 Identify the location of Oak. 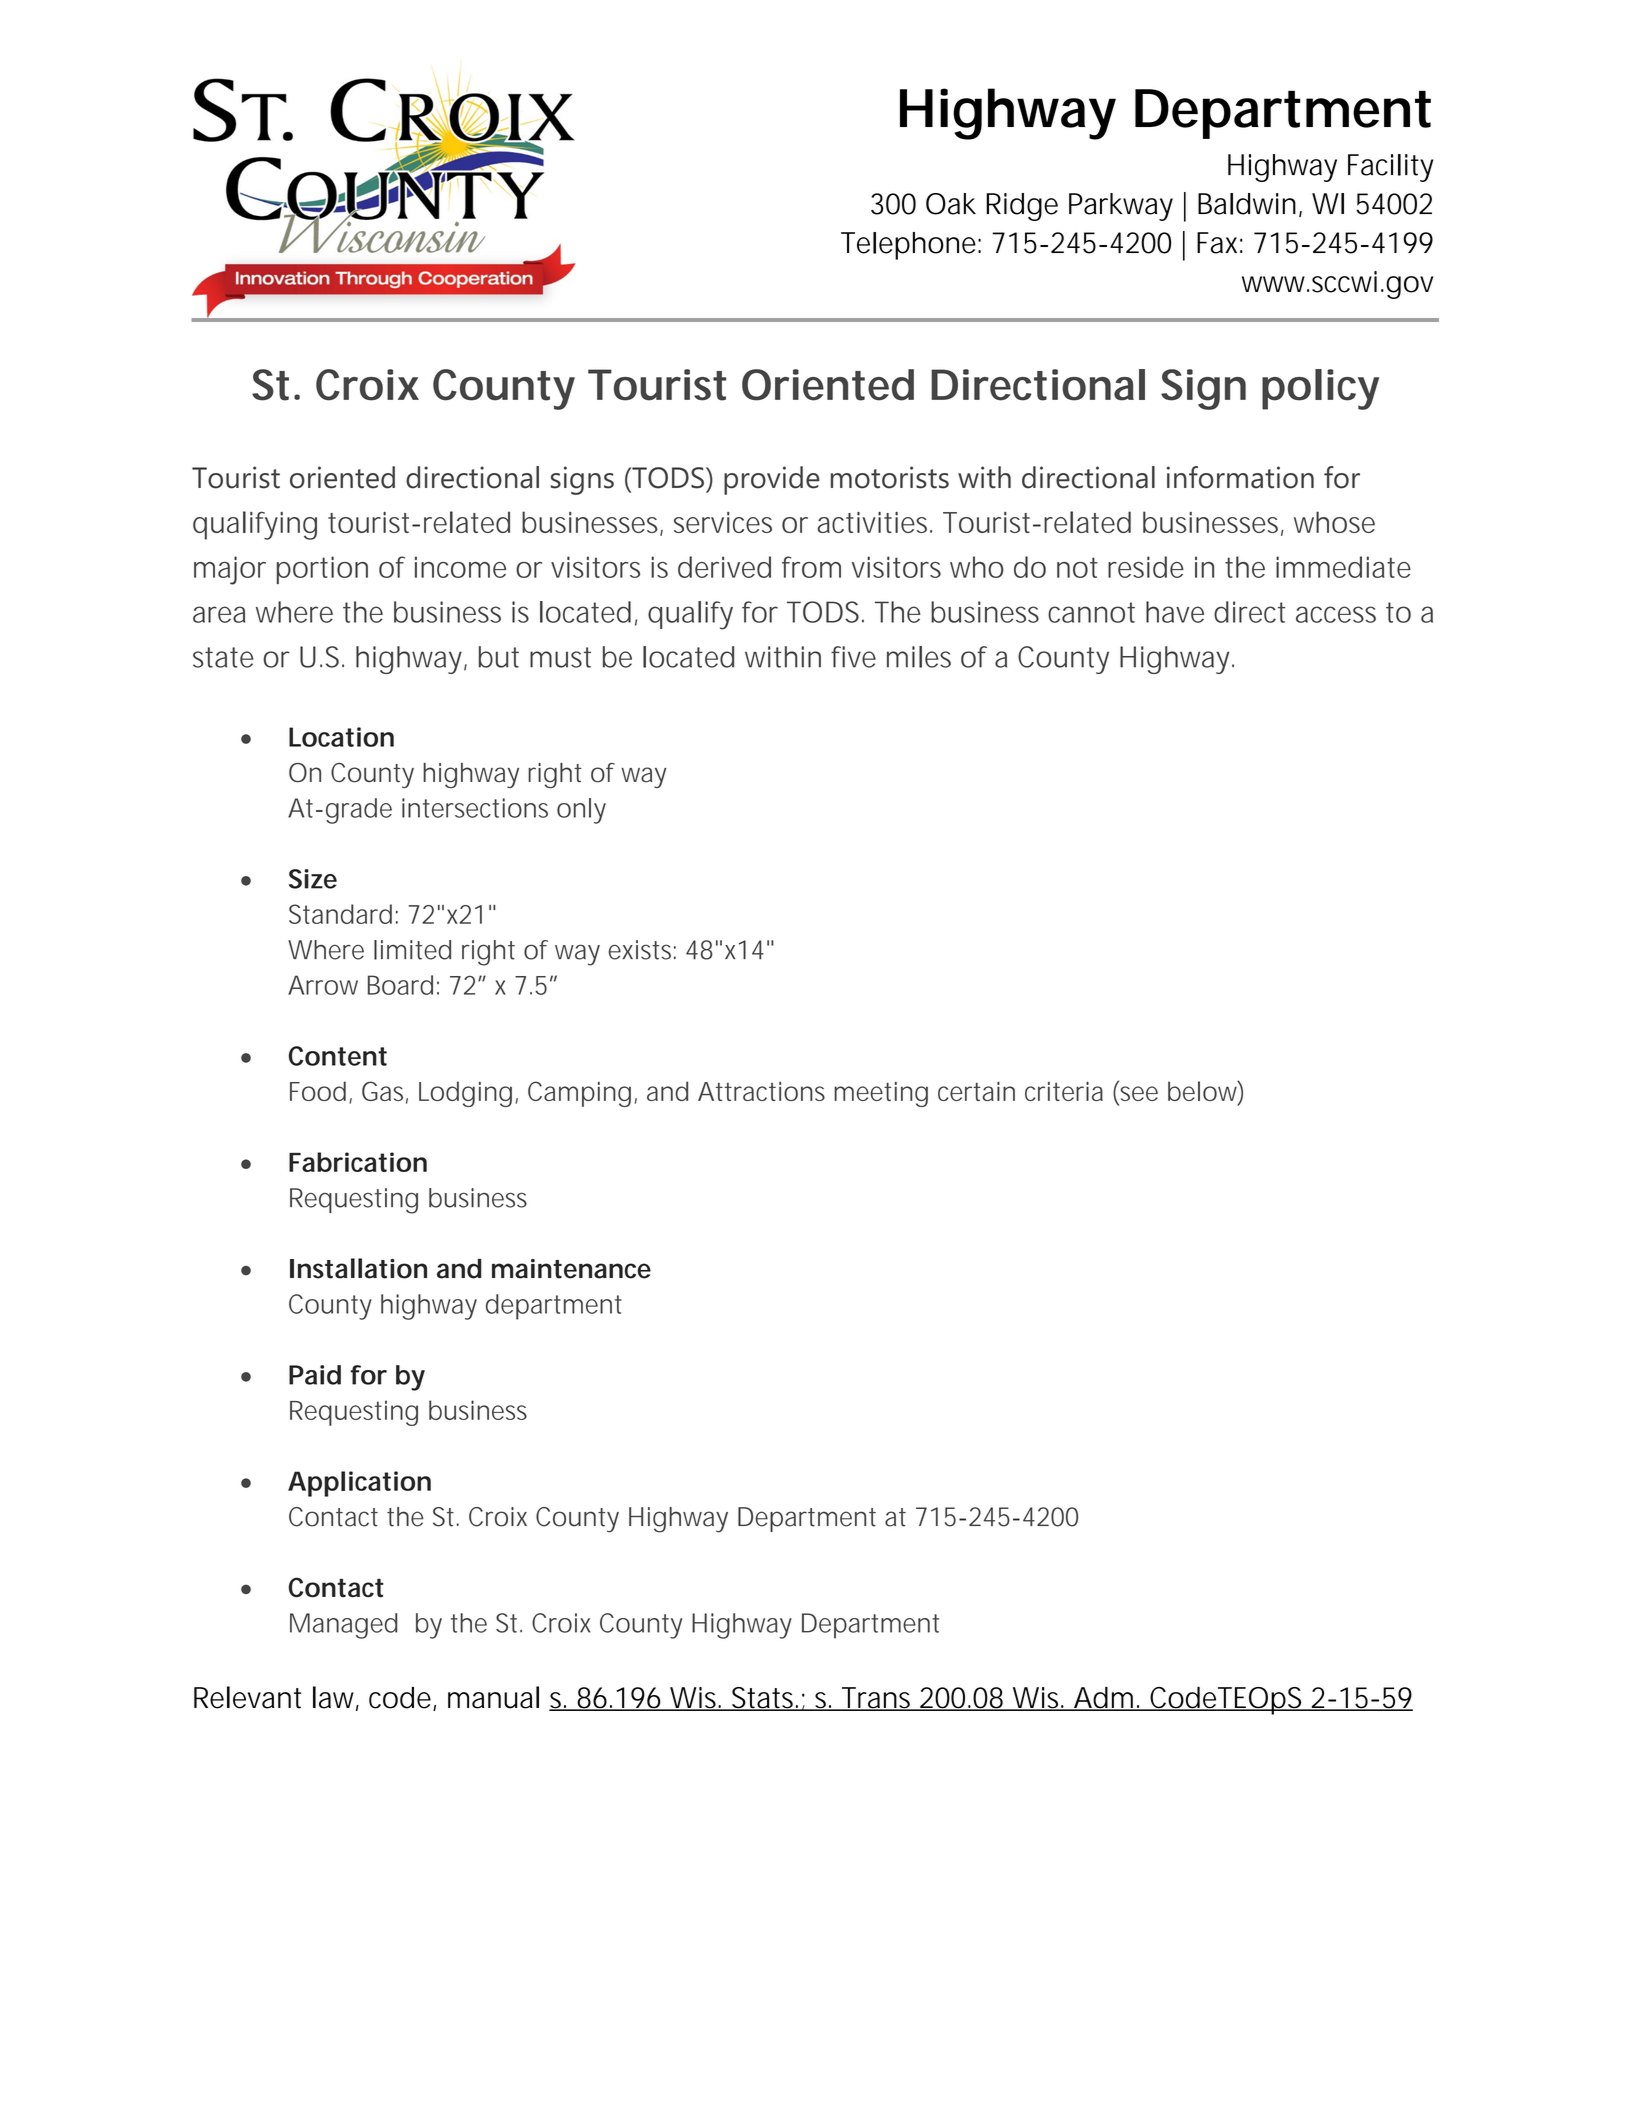
(951, 204).
